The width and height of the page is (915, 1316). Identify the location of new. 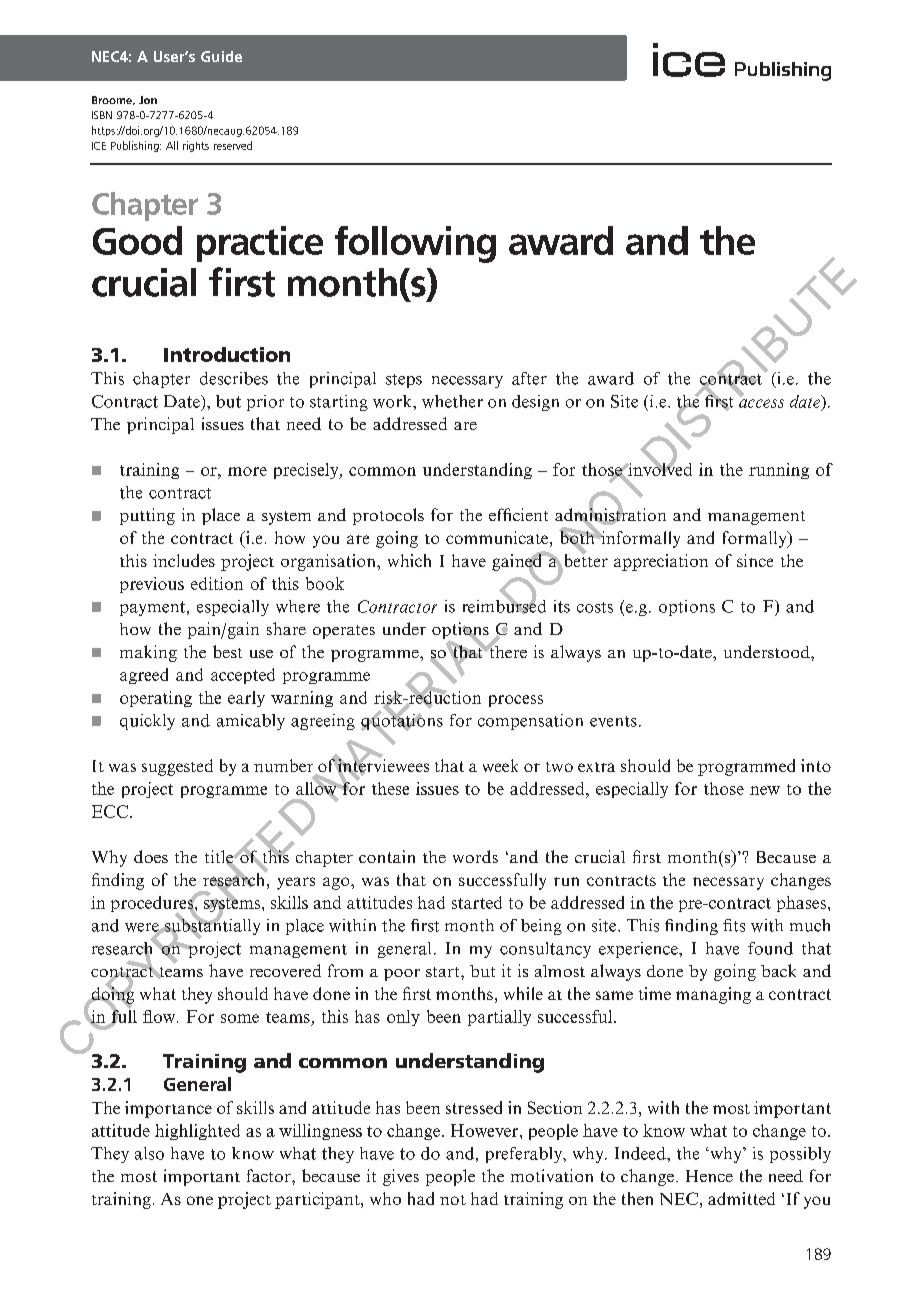
(765, 790).
